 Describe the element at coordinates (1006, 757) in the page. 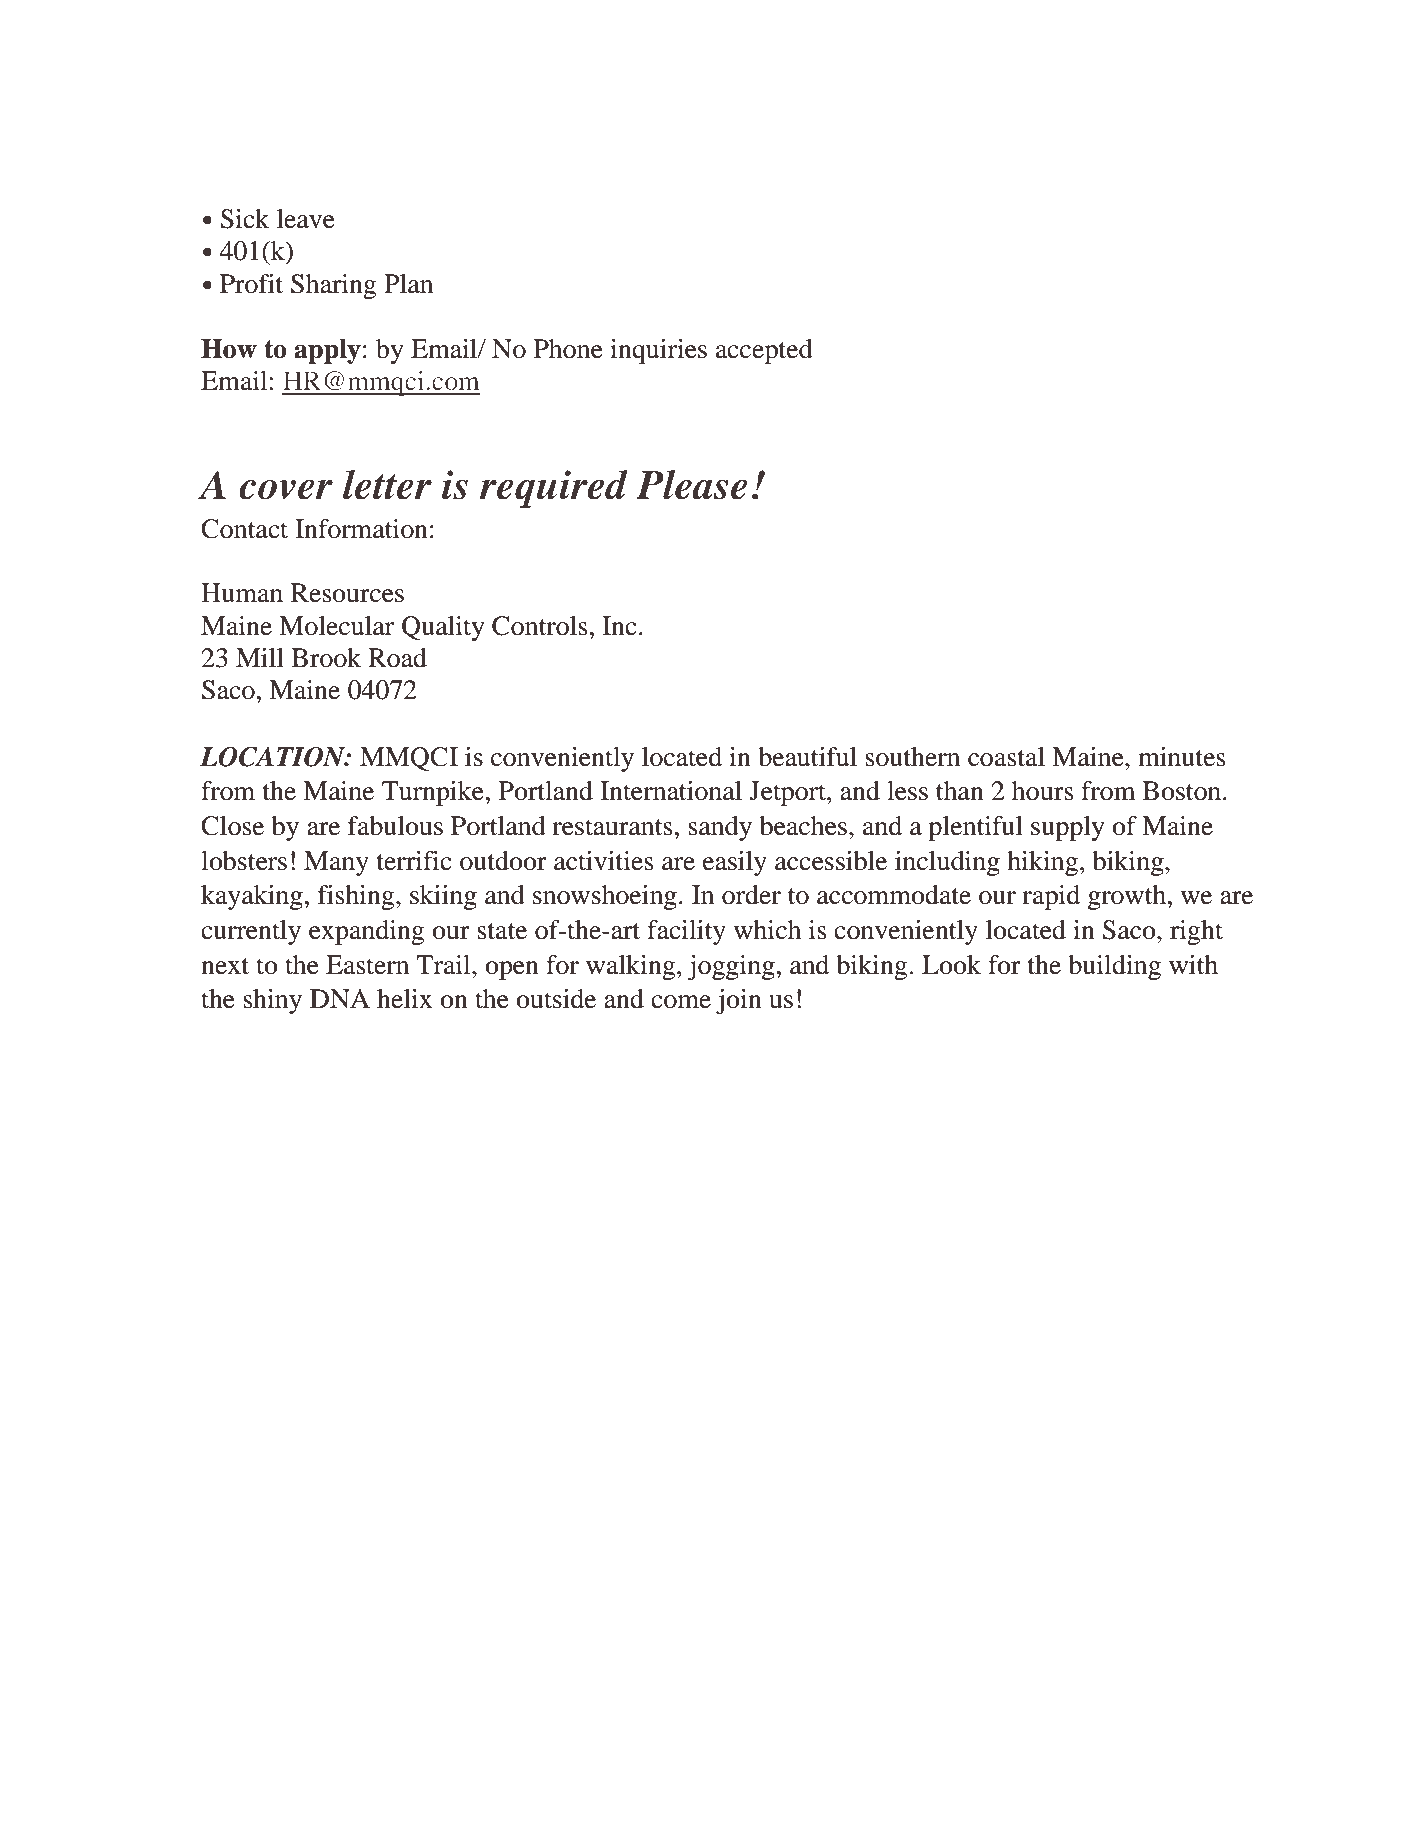

I see `coastal` at that location.
